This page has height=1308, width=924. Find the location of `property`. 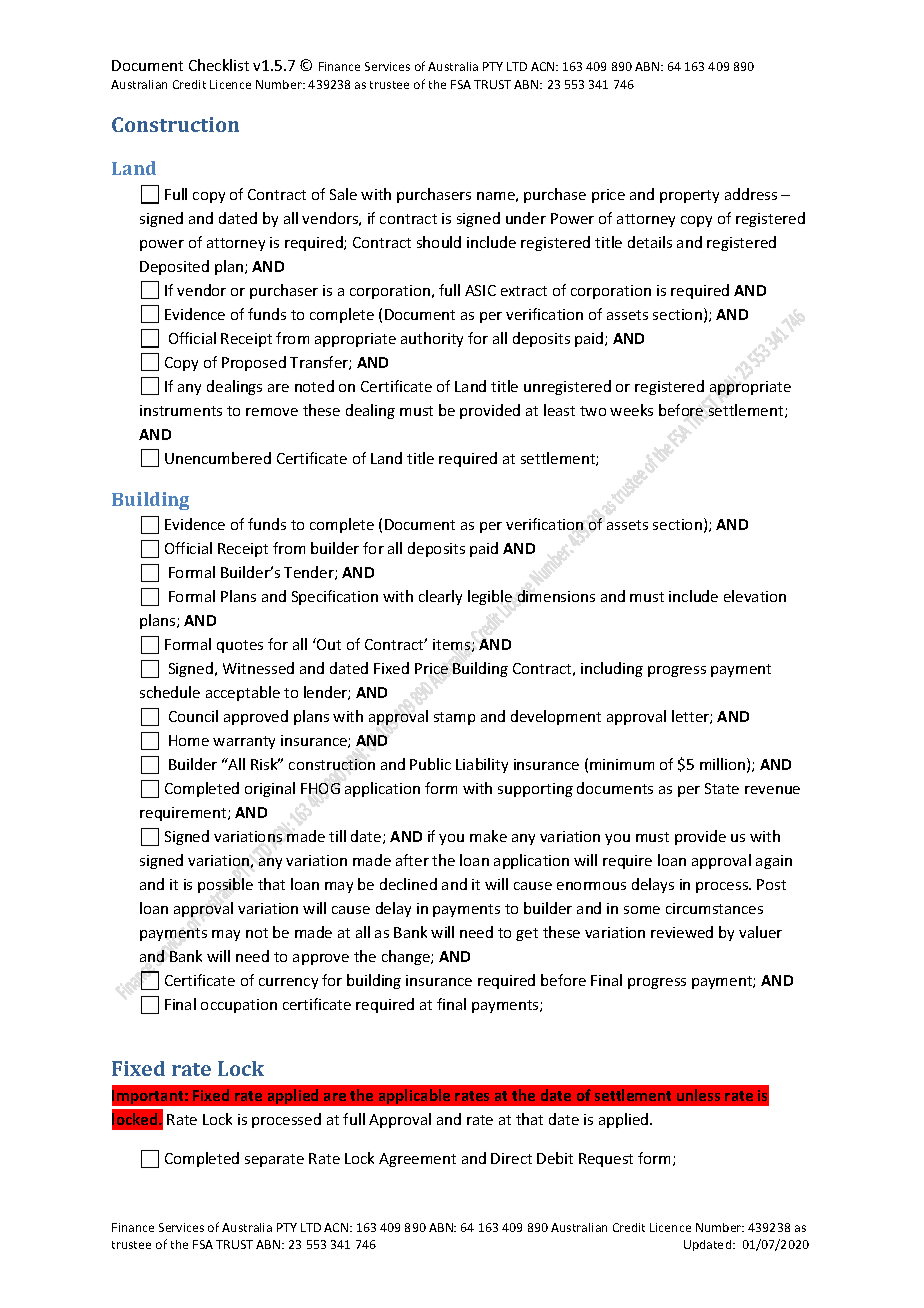

property is located at coordinates (689, 196).
